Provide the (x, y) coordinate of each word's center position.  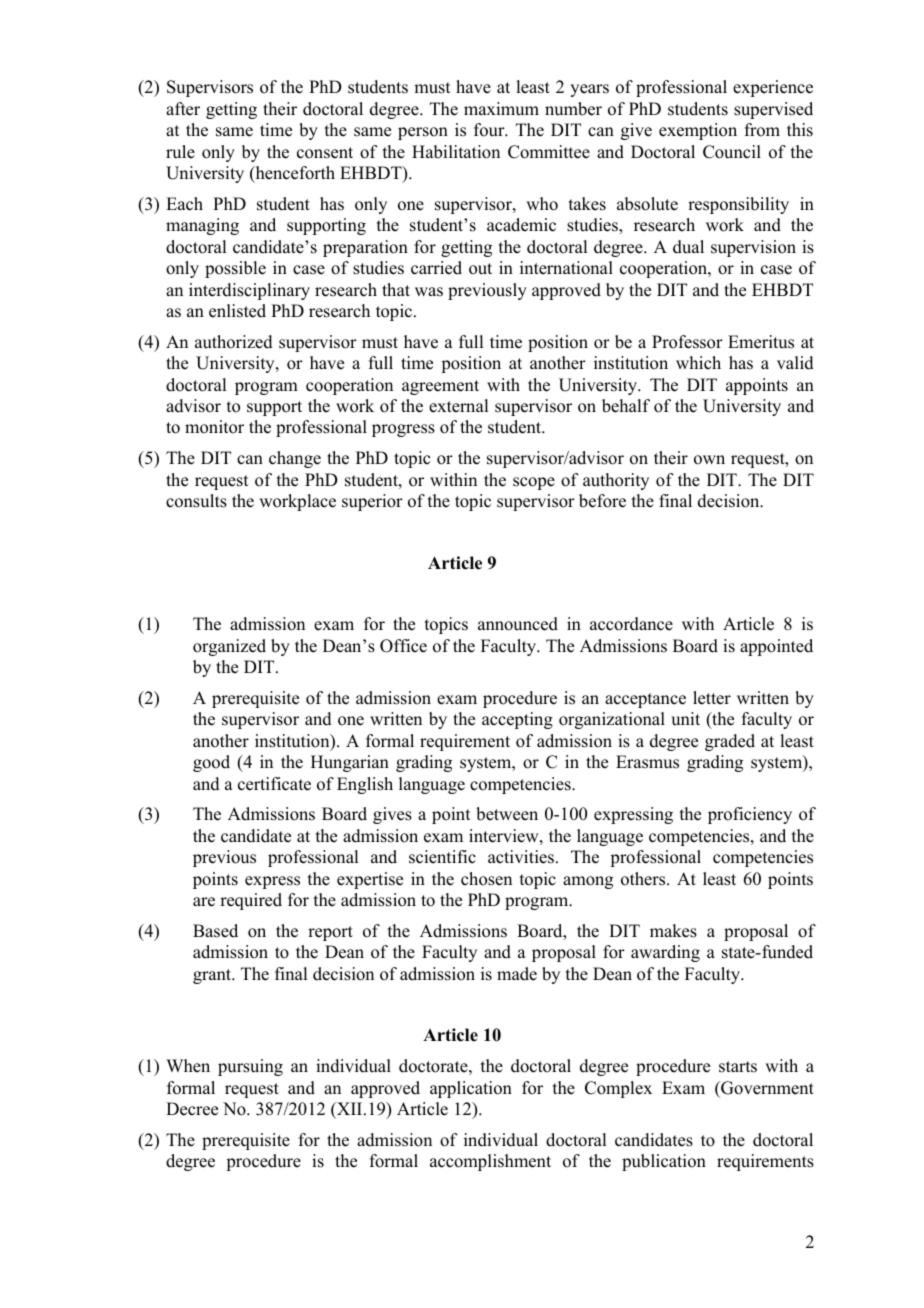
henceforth (294, 174)
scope (534, 483)
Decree (192, 1109)
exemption (698, 131)
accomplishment (490, 1162)
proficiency (750, 815)
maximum (501, 109)
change (295, 459)
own (709, 460)
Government (766, 1088)
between (507, 814)
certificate (274, 784)
